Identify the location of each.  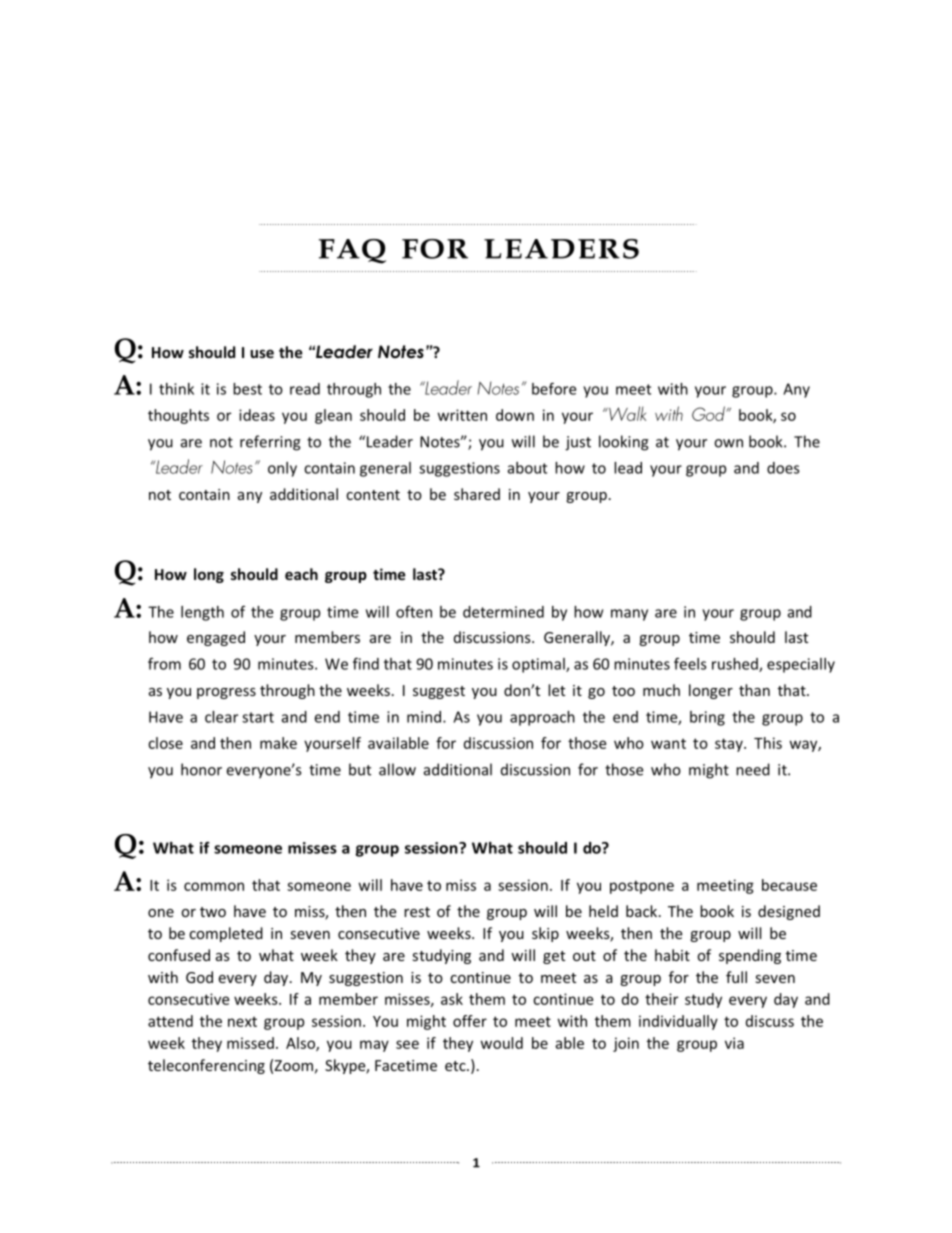
(301, 574).
